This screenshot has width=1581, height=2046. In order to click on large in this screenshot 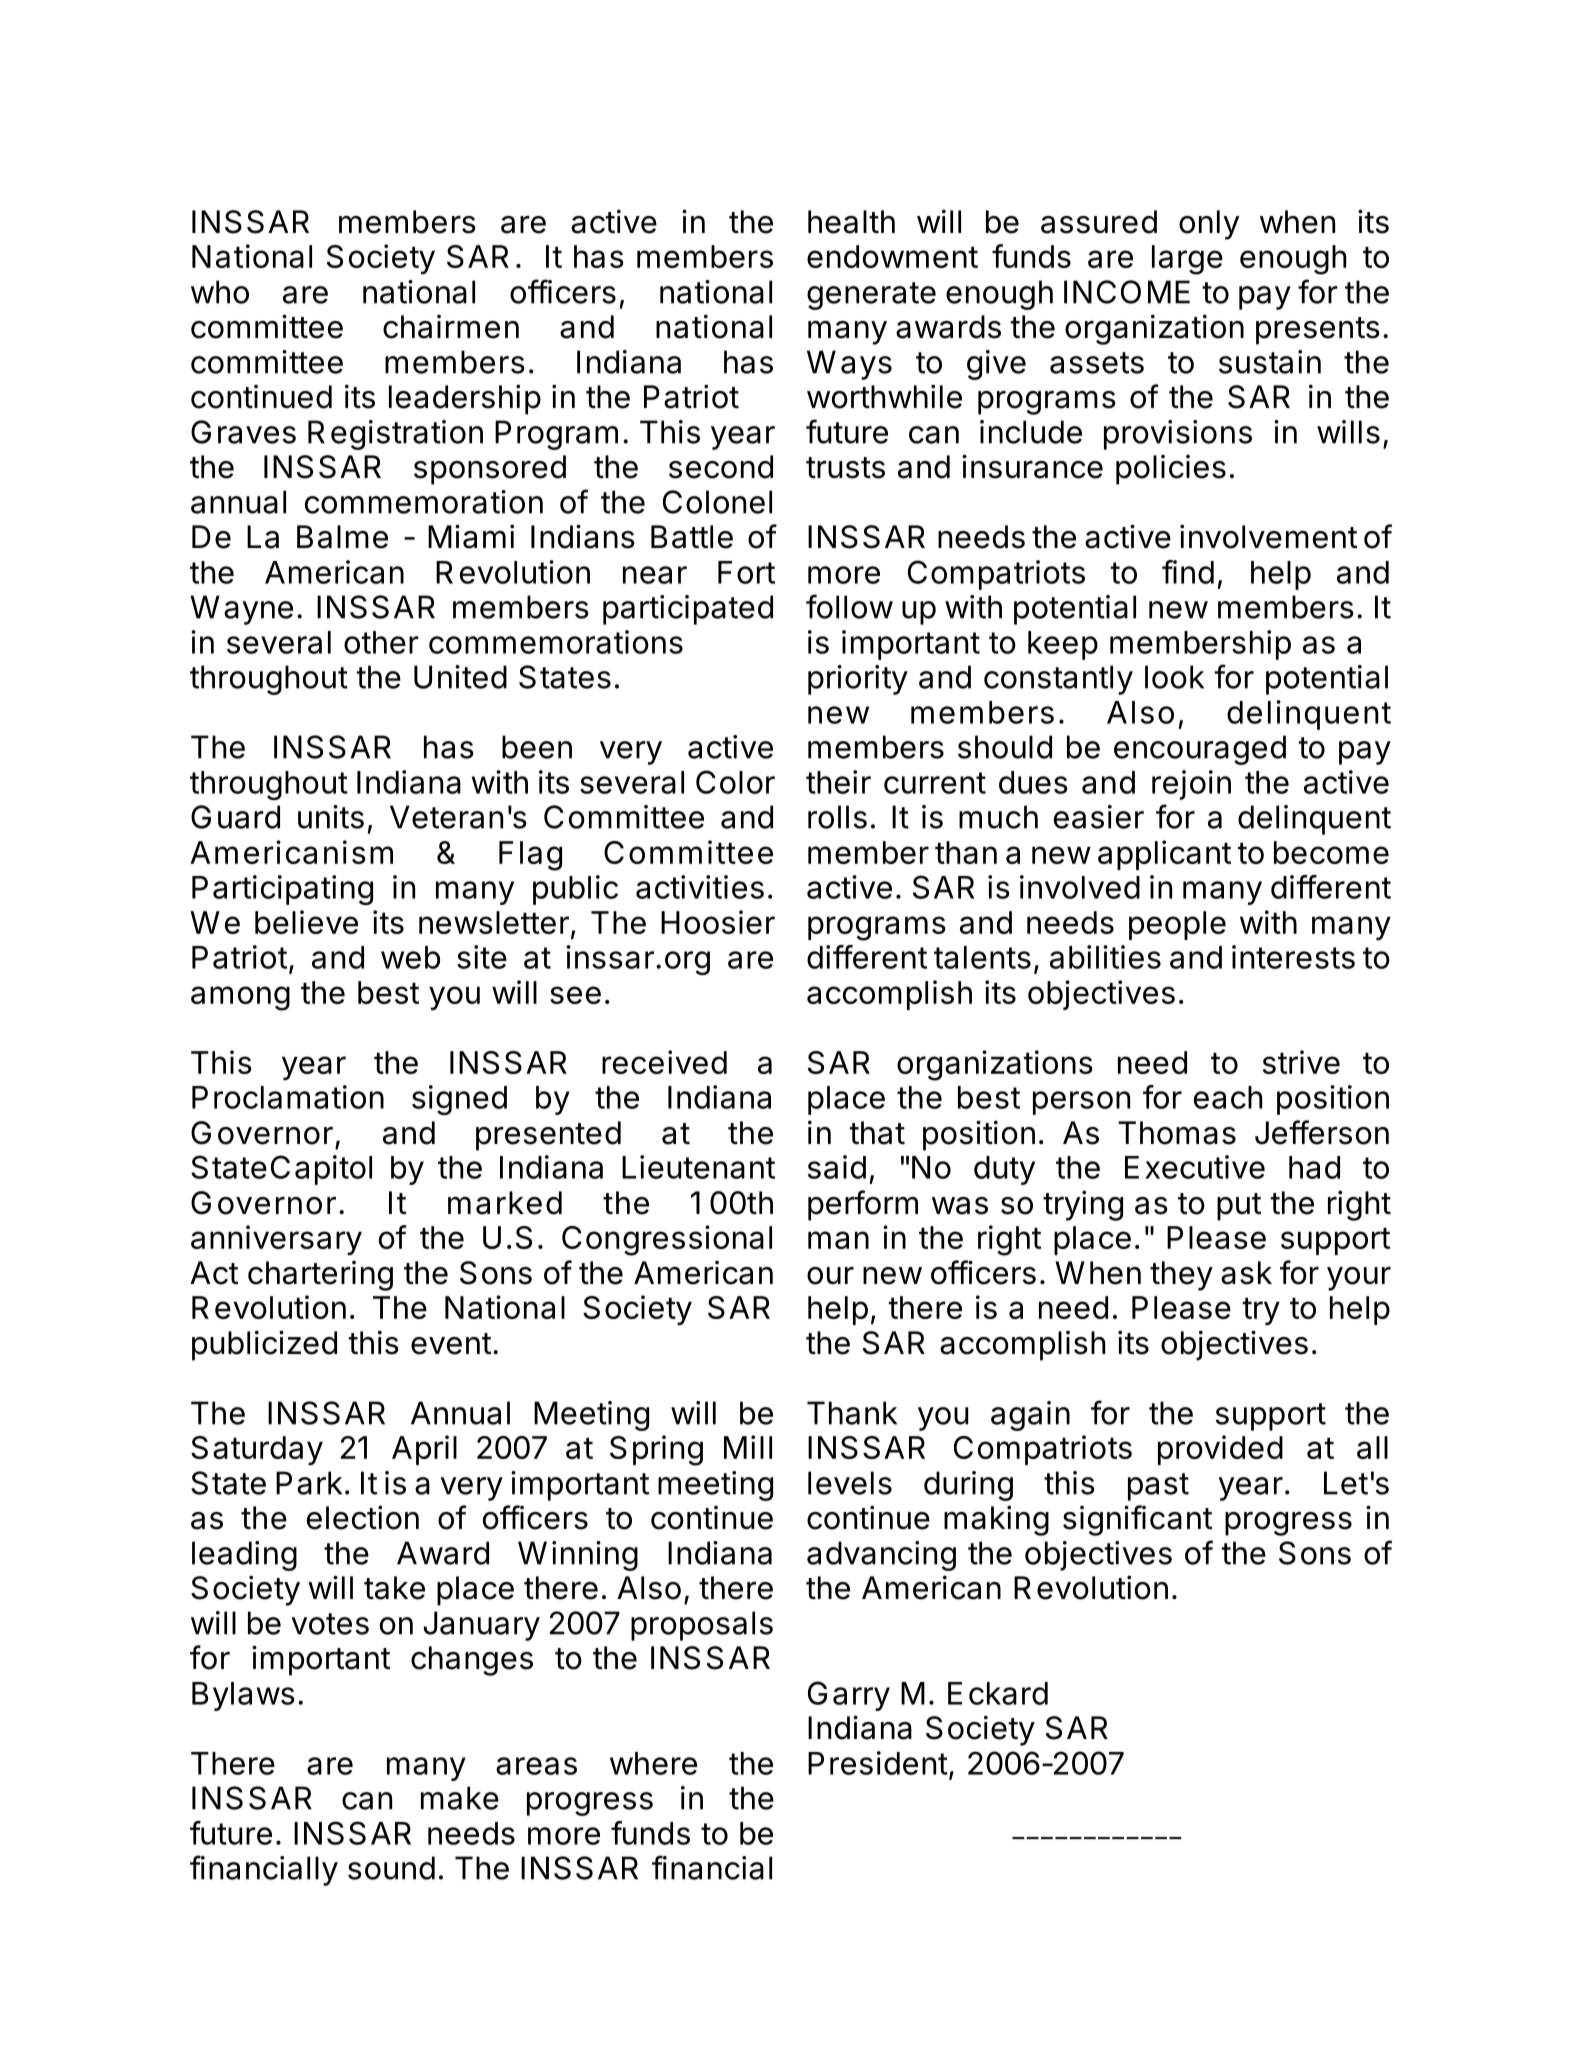, I will do `click(1187, 260)`.
